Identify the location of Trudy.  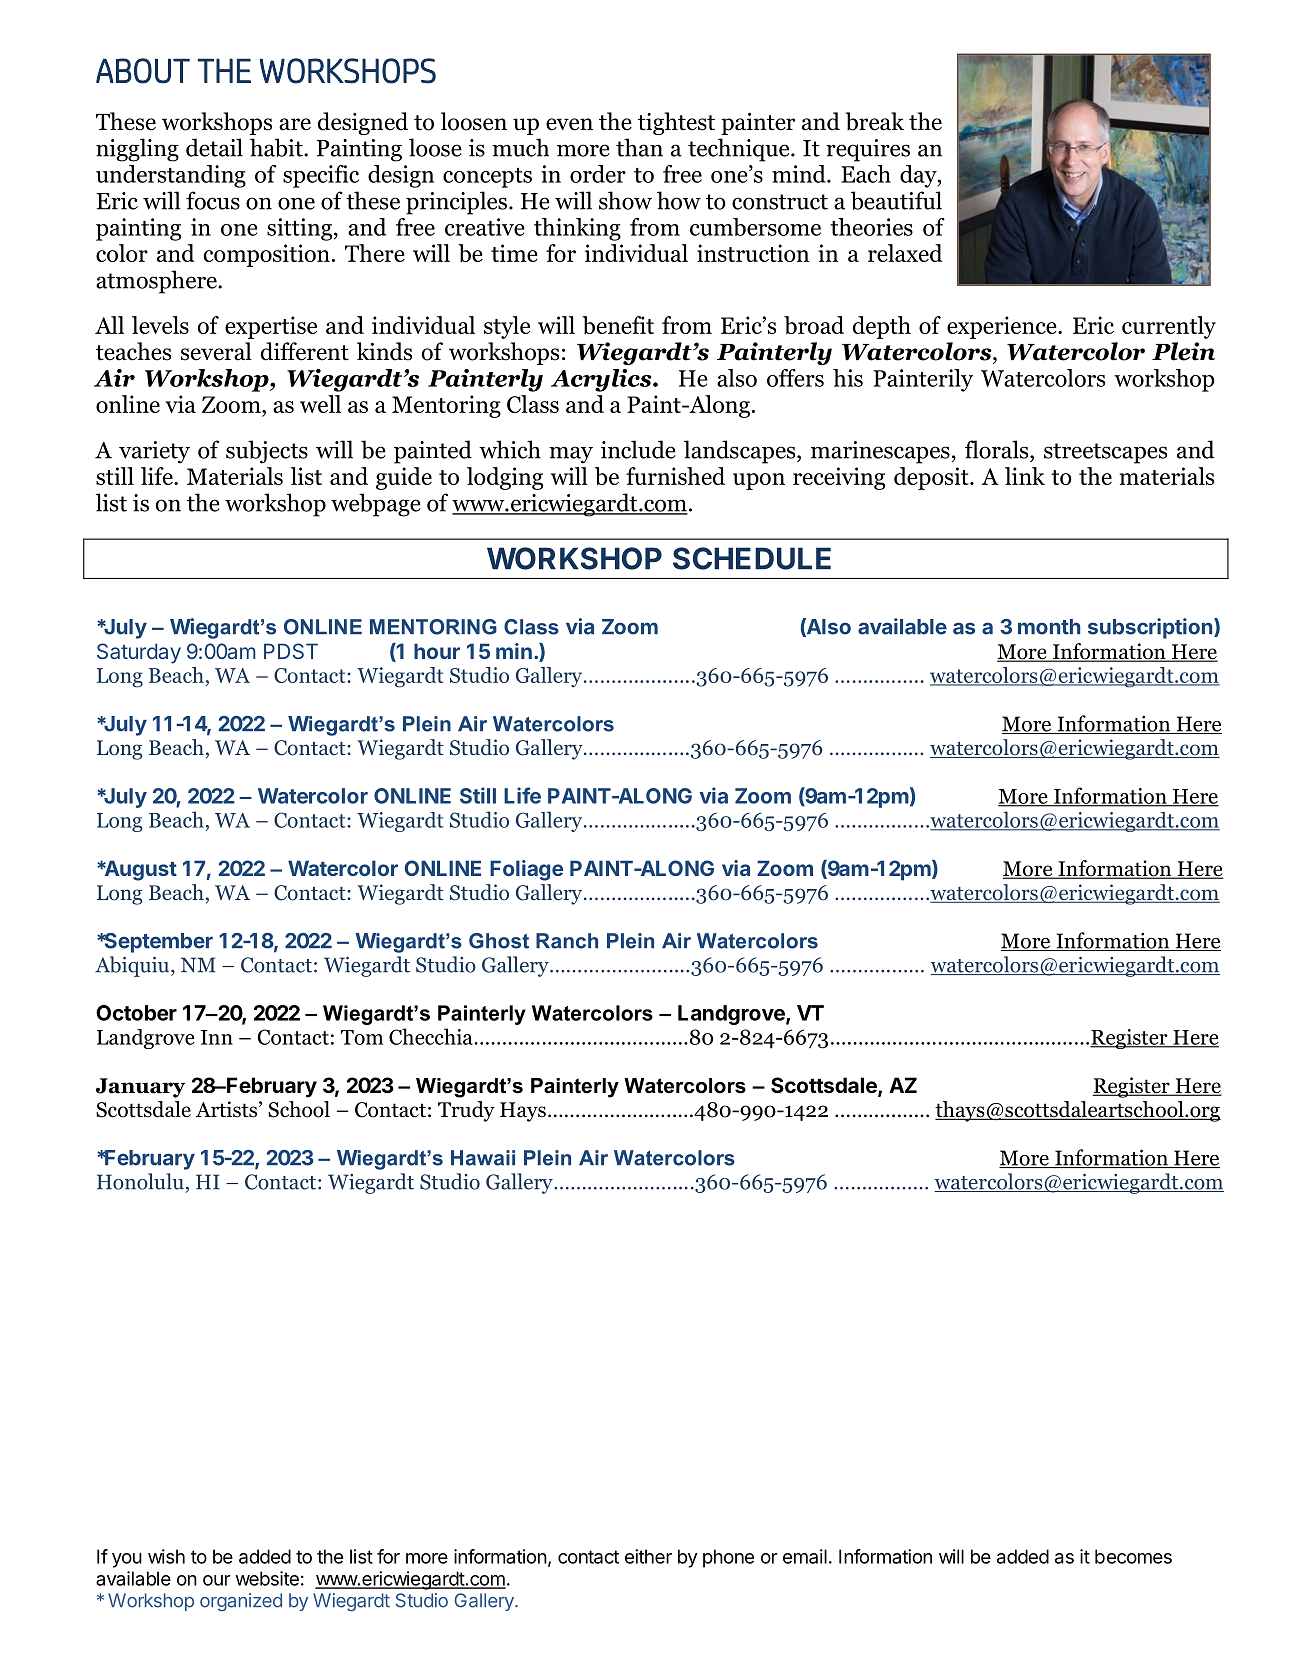
(466, 1111).
